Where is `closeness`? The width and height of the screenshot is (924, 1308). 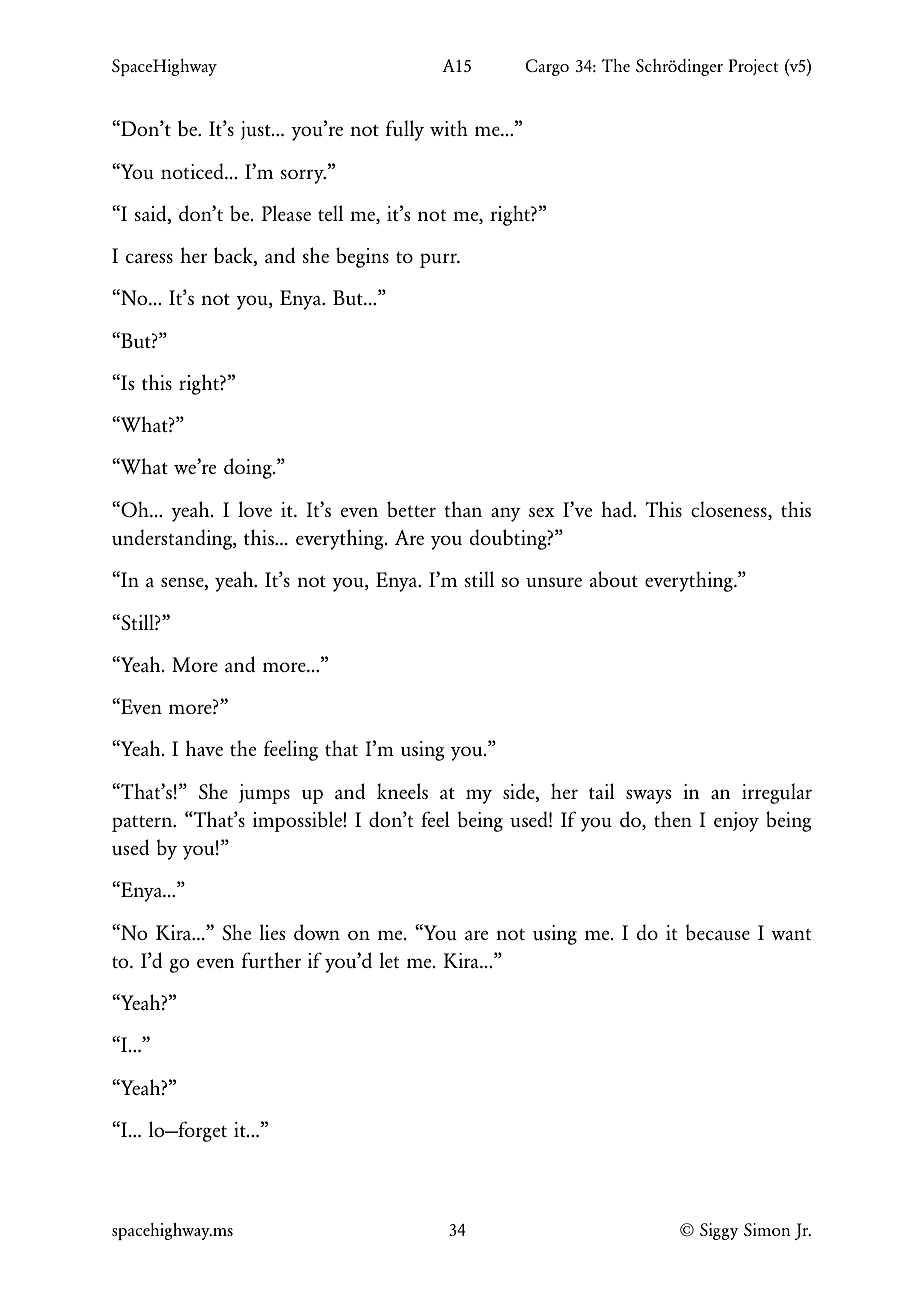
closeness is located at coordinates (730, 509).
